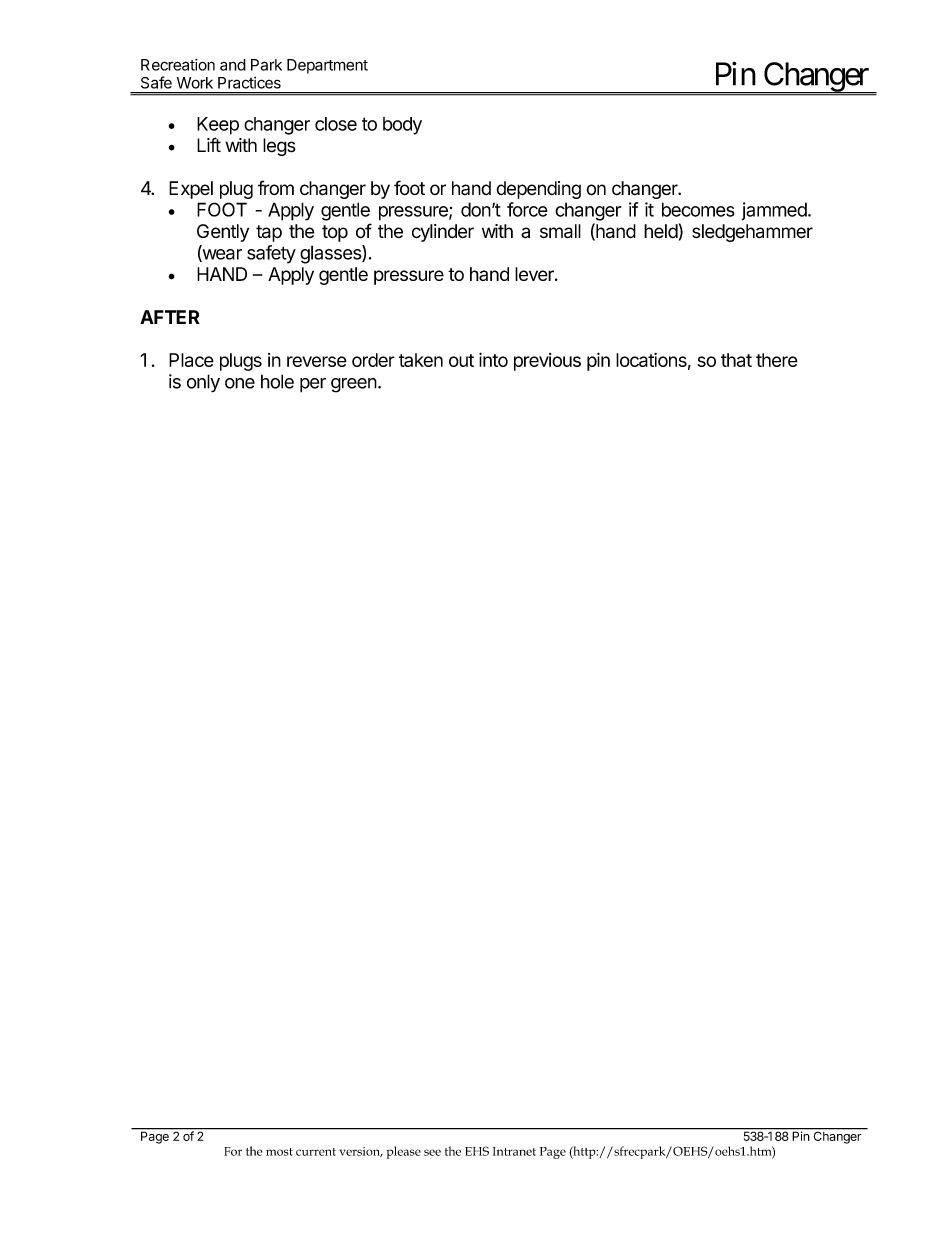 This document has width=952, height=1233. What do you see at coordinates (203, 383) in the document?
I see `only` at bounding box center [203, 383].
